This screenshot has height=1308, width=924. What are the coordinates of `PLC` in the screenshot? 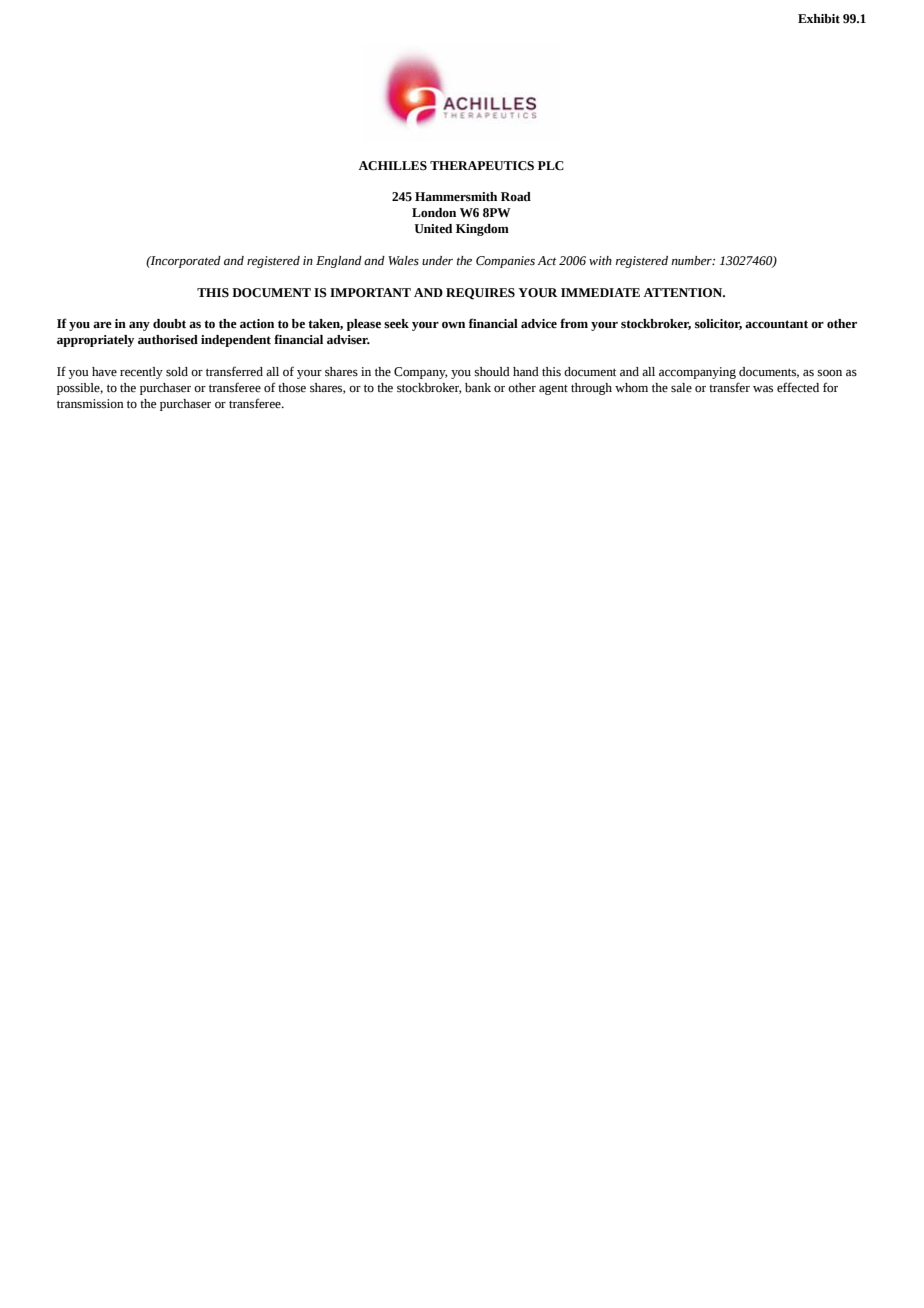 It's located at (551, 166).
